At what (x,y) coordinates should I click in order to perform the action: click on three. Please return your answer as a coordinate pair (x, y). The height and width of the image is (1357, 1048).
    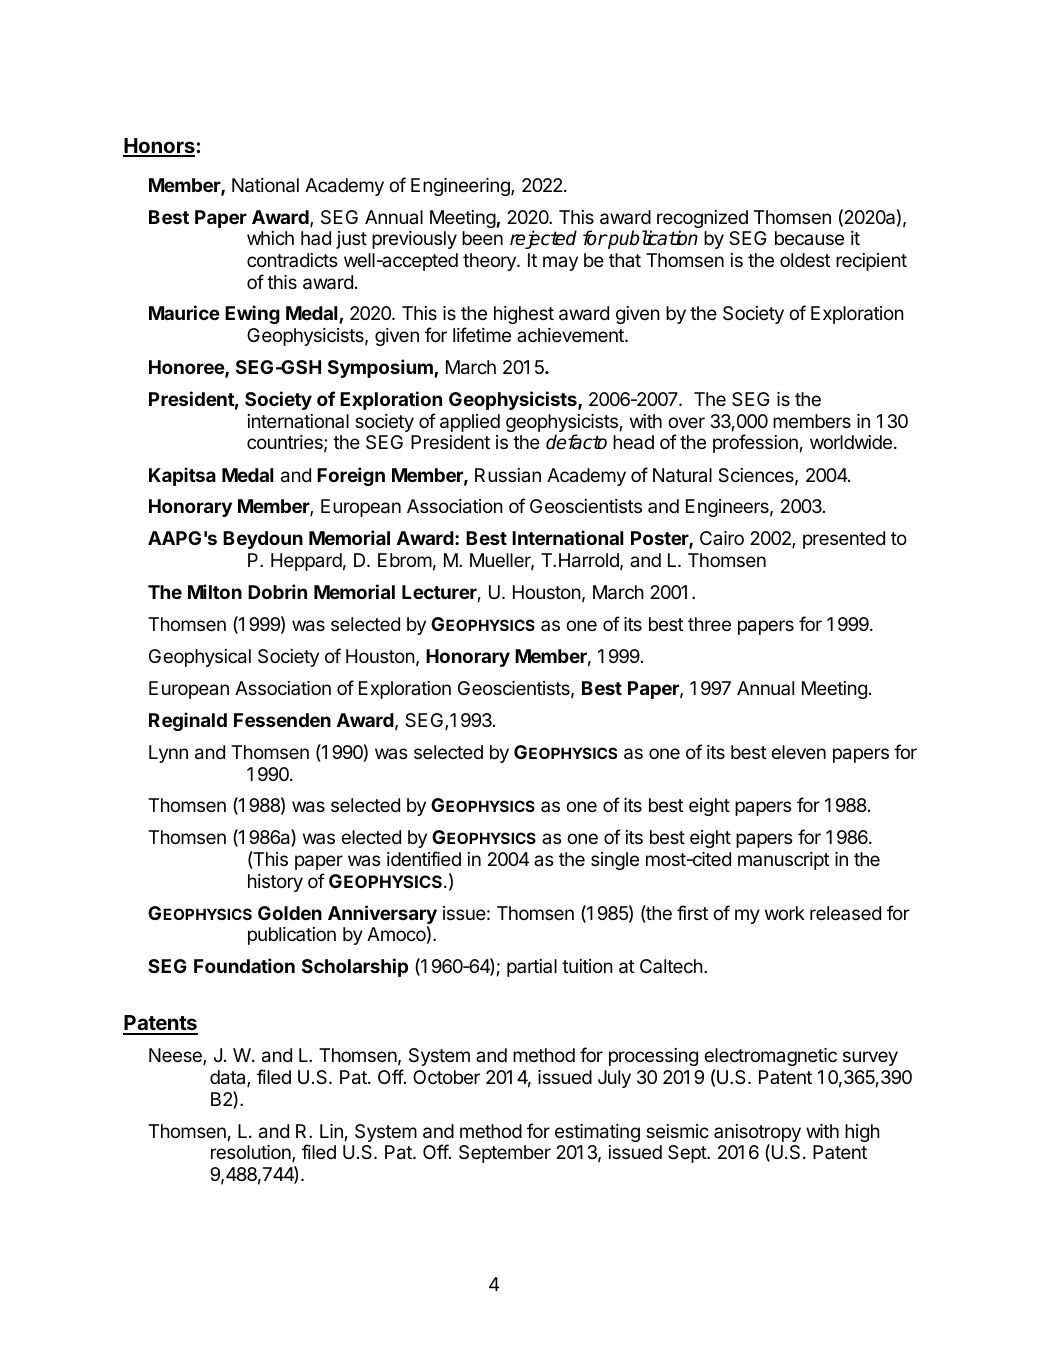
    Looking at the image, I should click on (709, 624).
